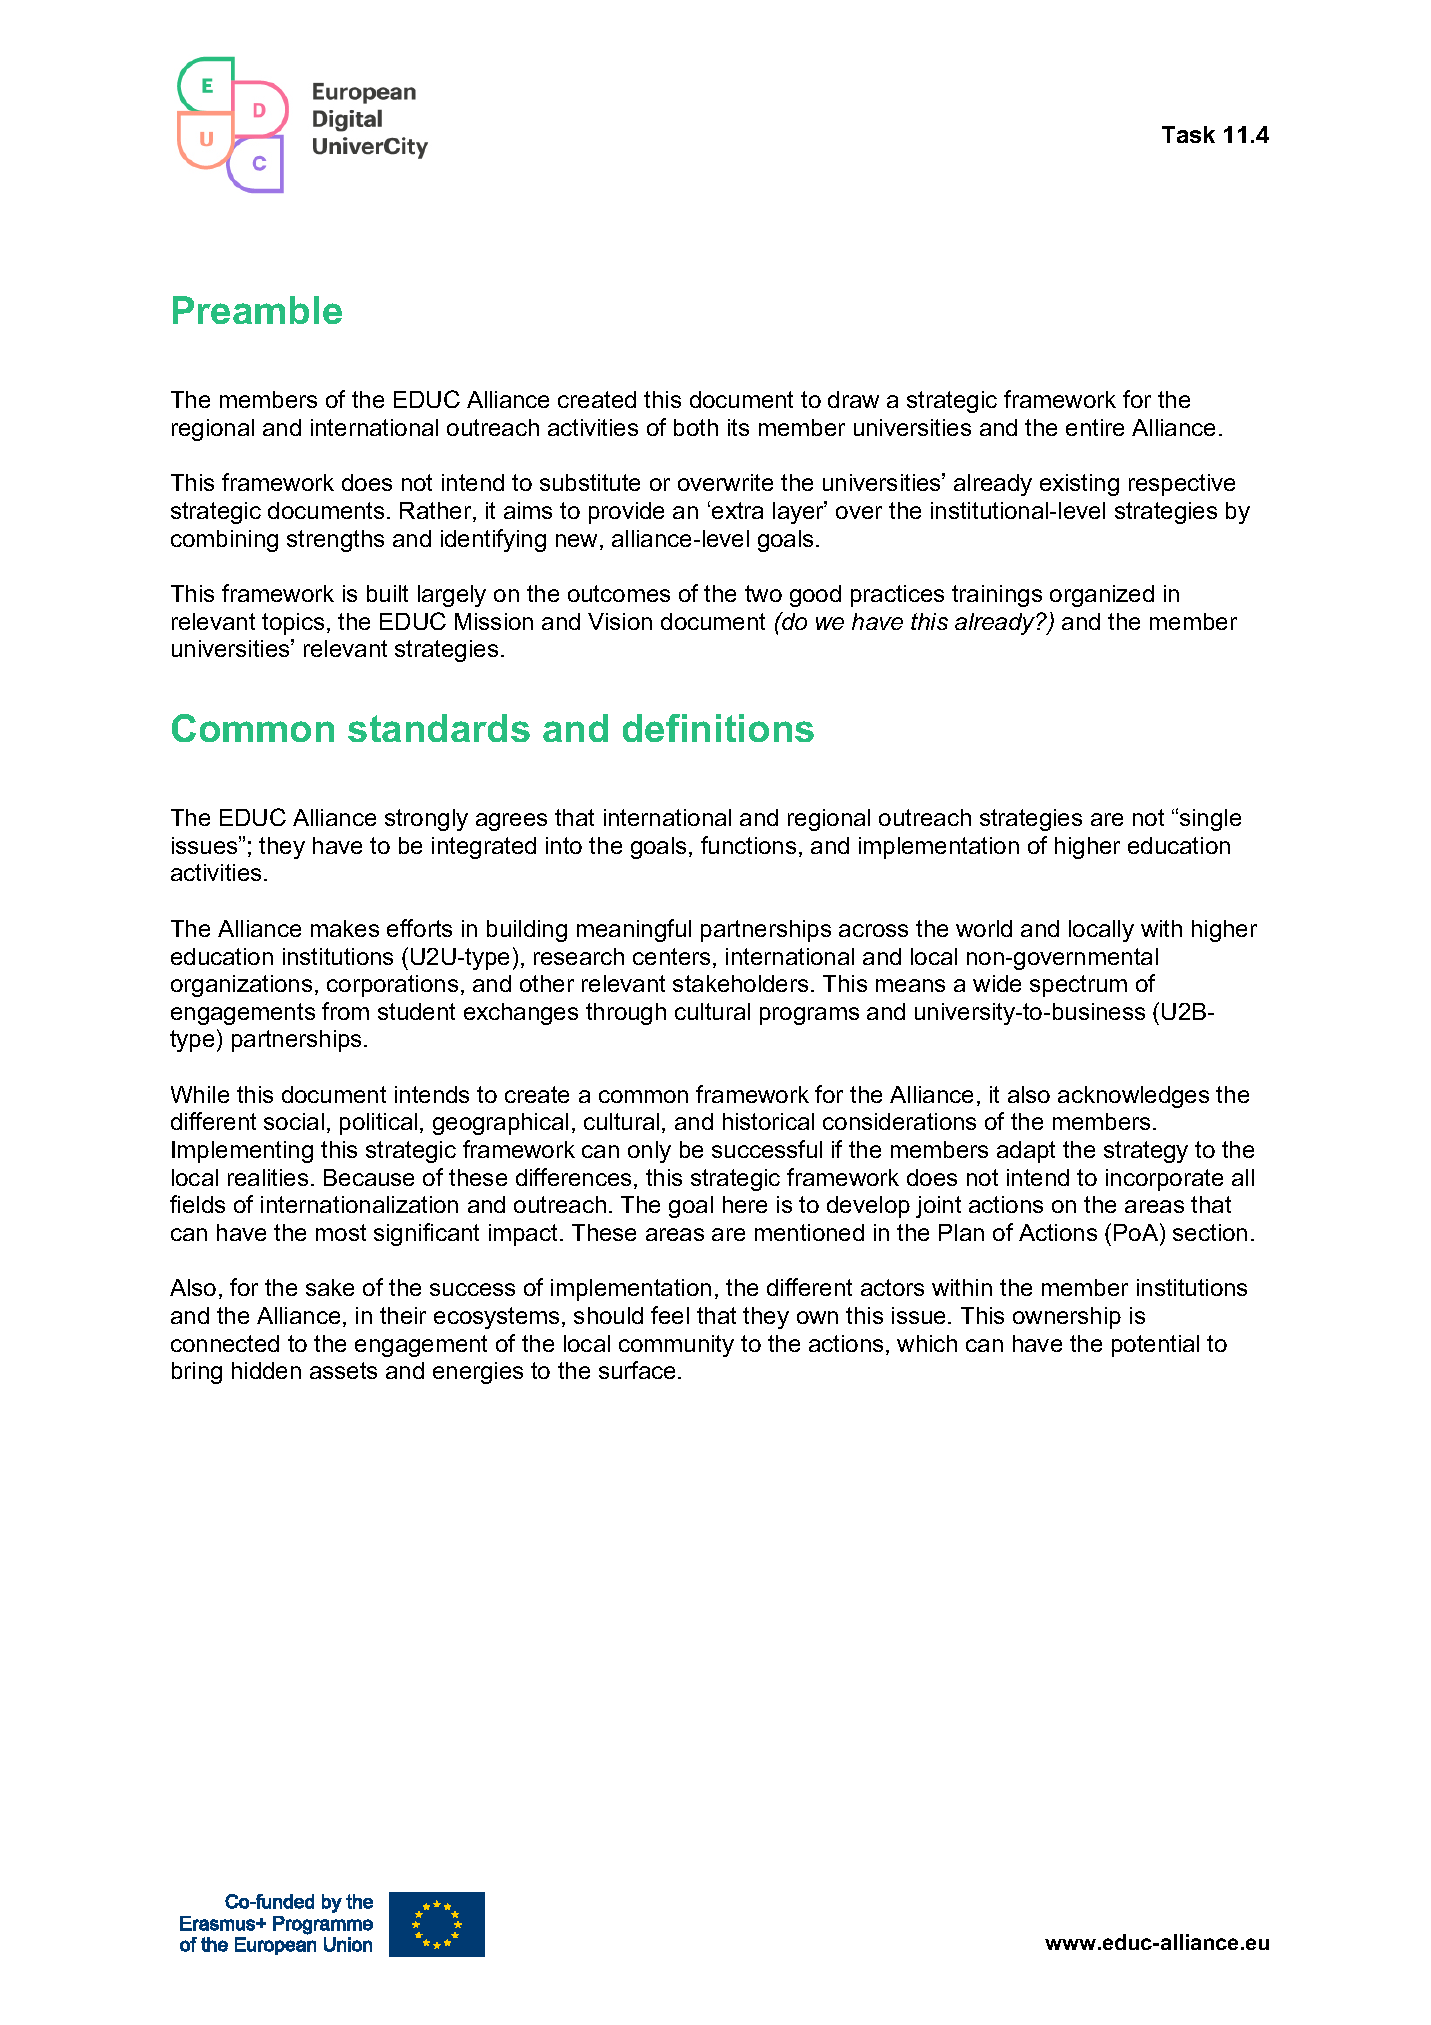 This page has width=1431, height=2025. Describe the element at coordinates (1188, 134) in the page. I see `Task` at that location.
